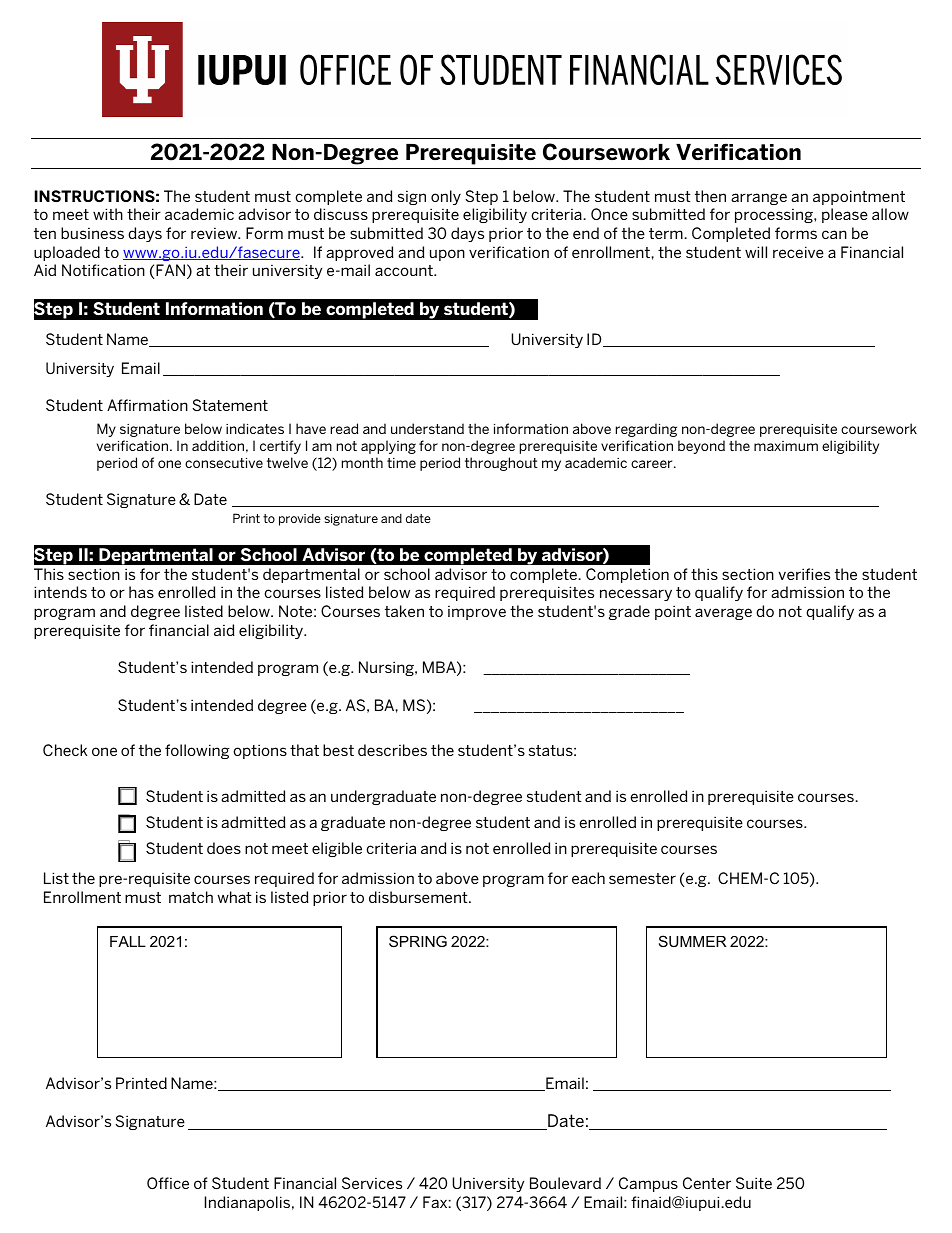 The image size is (952, 1233). I want to click on Boulevard, so click(565, 1183).
